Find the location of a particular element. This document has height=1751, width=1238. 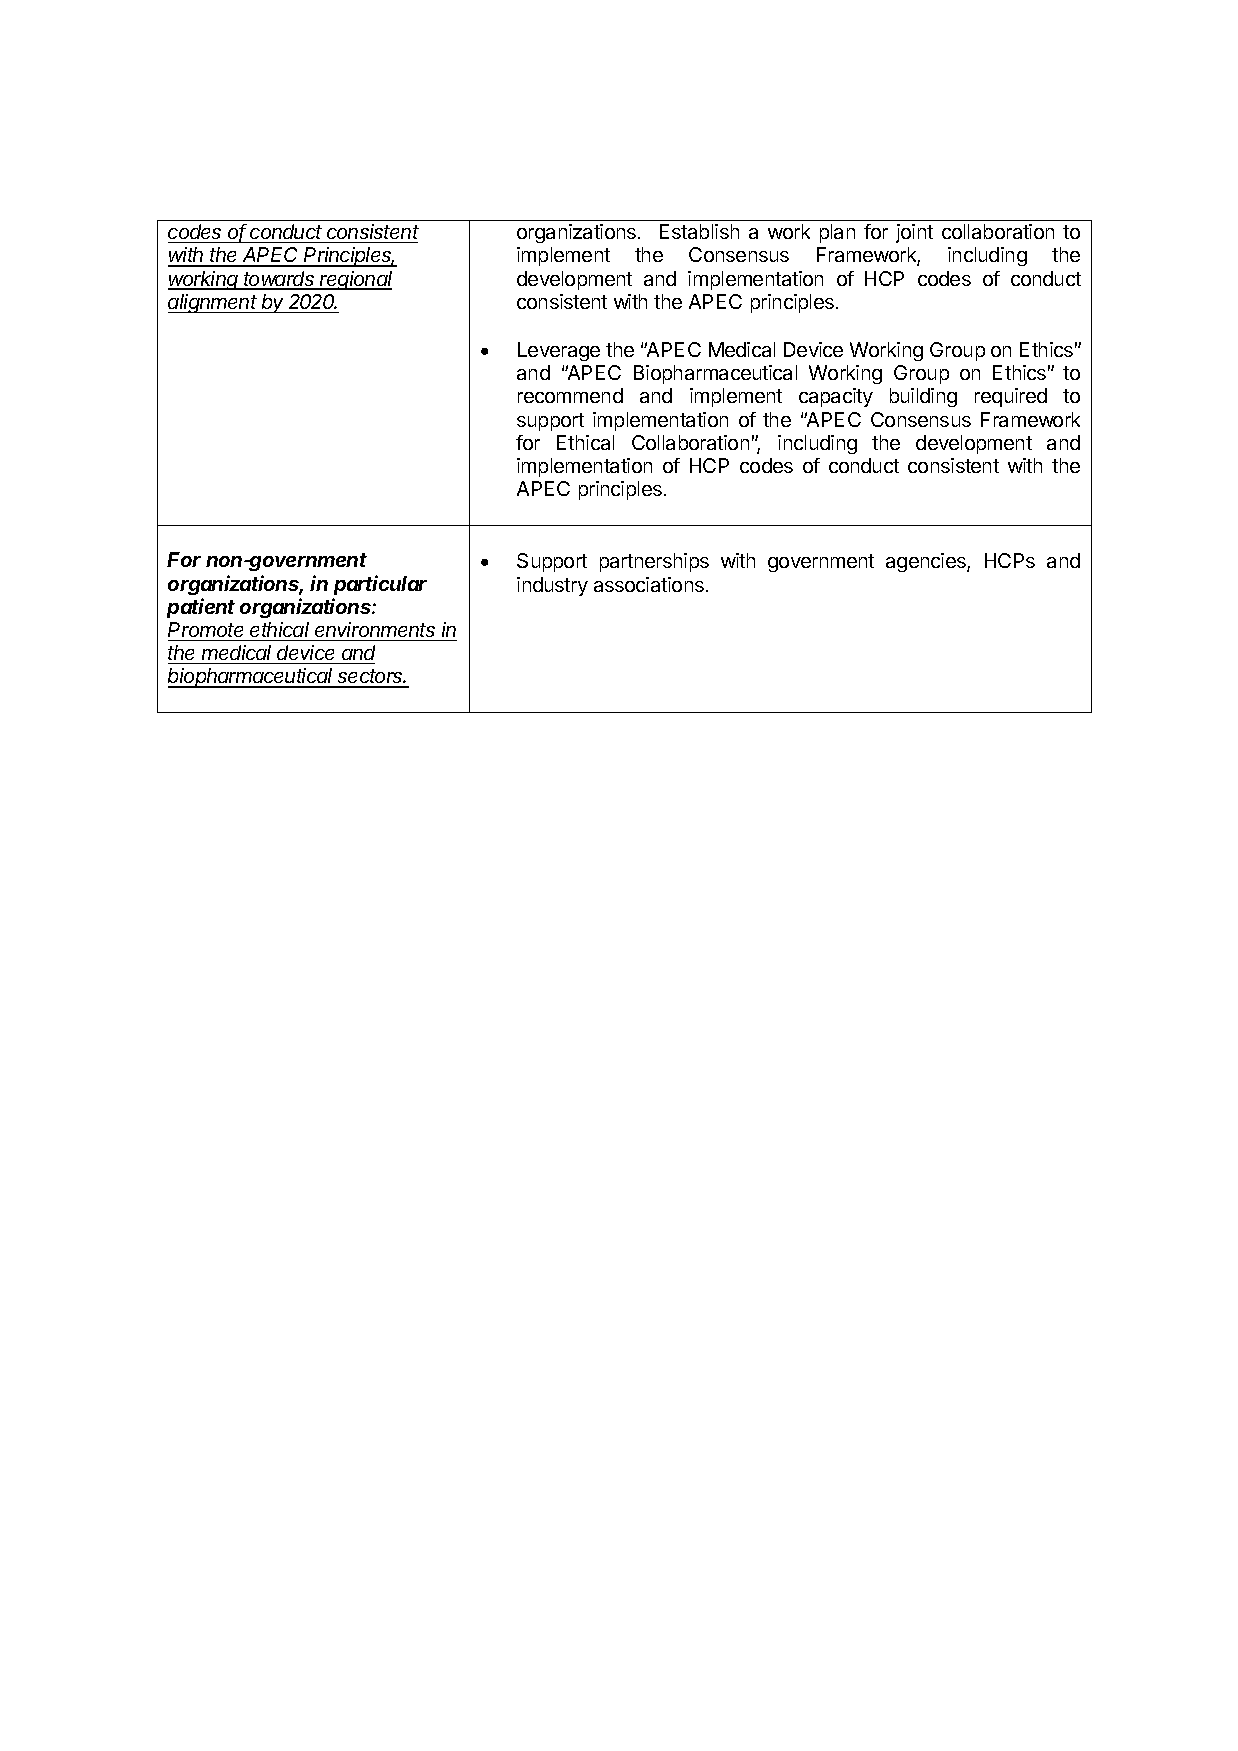

associations is located at coordinates (649, 584).
